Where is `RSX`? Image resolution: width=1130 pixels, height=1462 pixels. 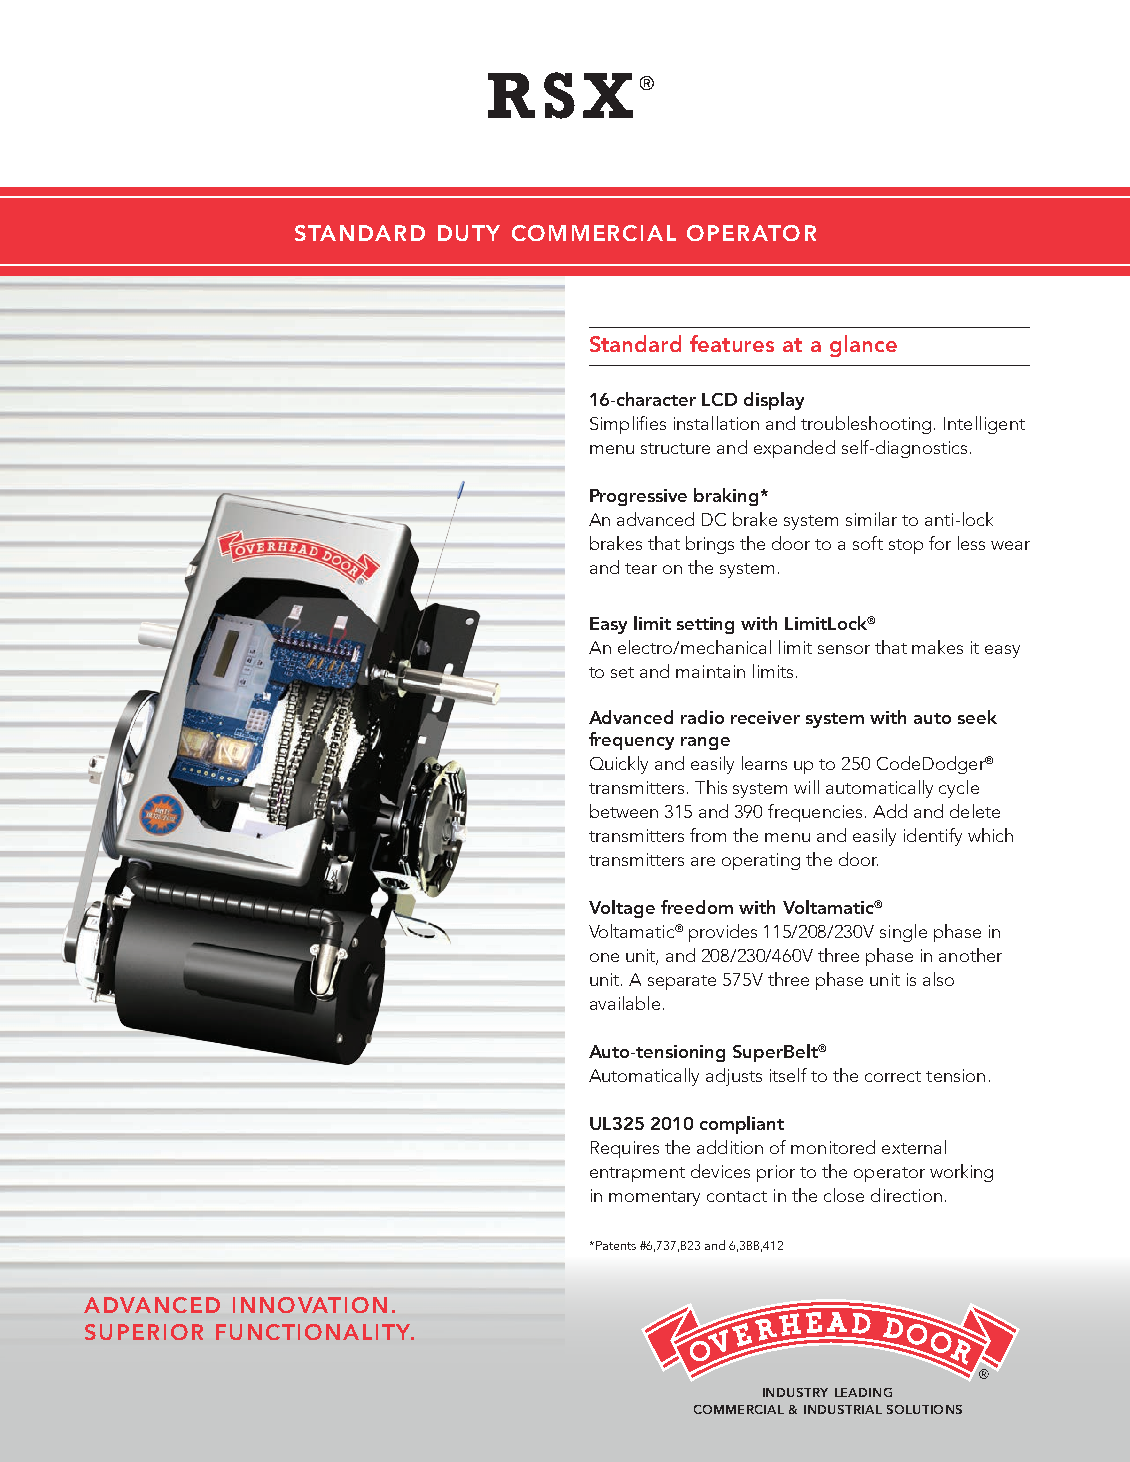 RSX is located at coordinates (560, 95).
